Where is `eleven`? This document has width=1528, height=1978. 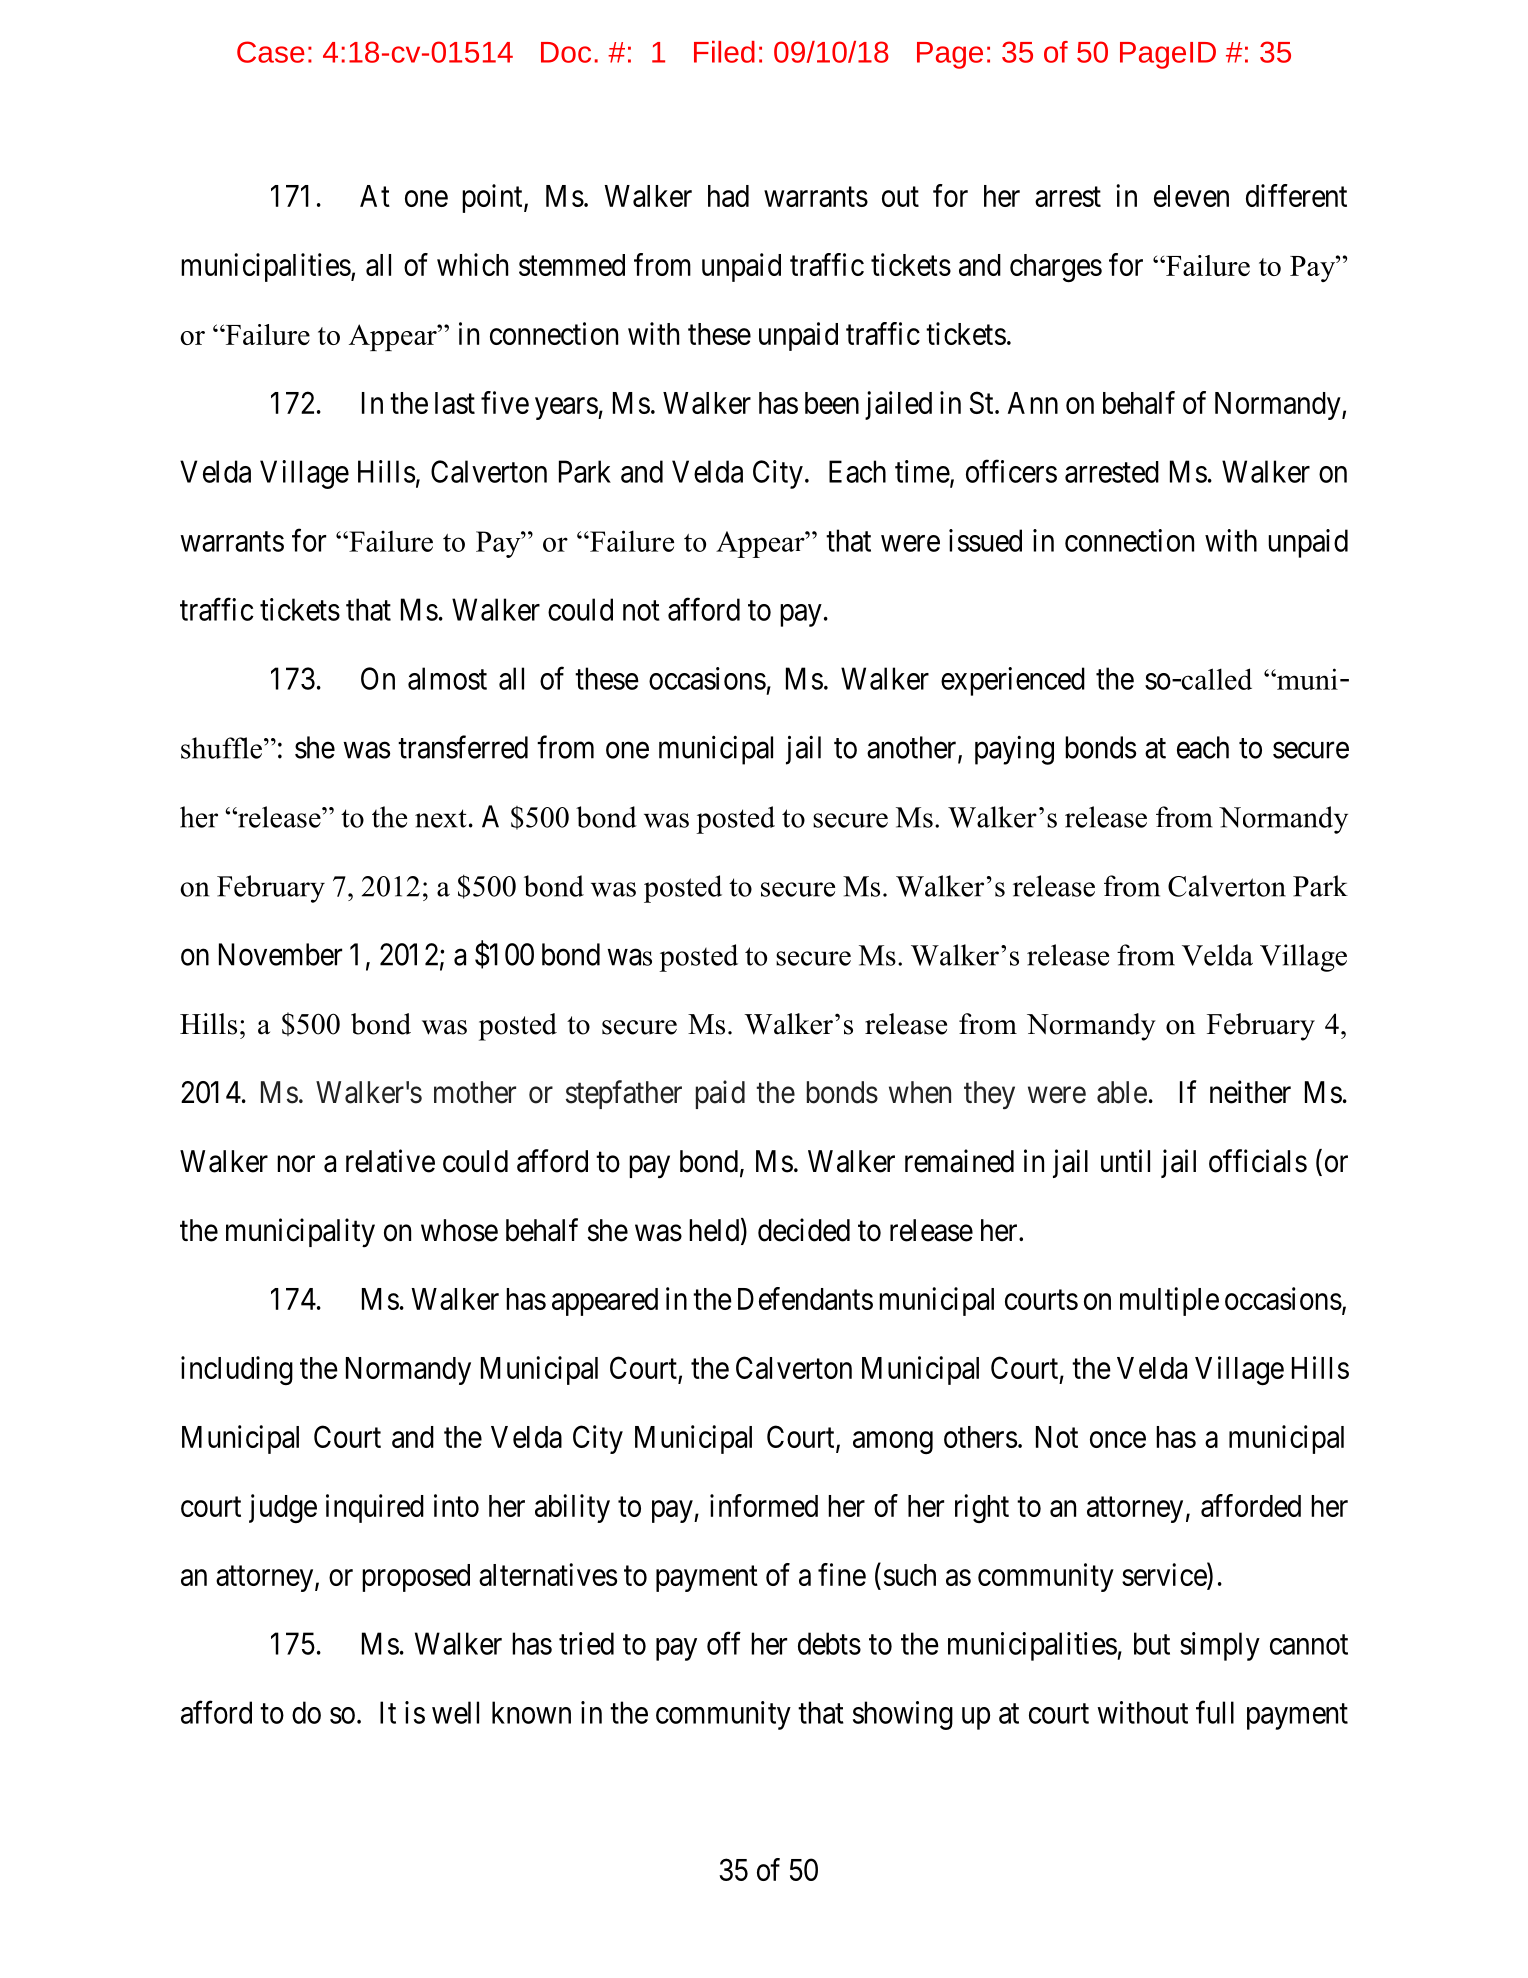 eleven is located at coordinates (1191, 196).
